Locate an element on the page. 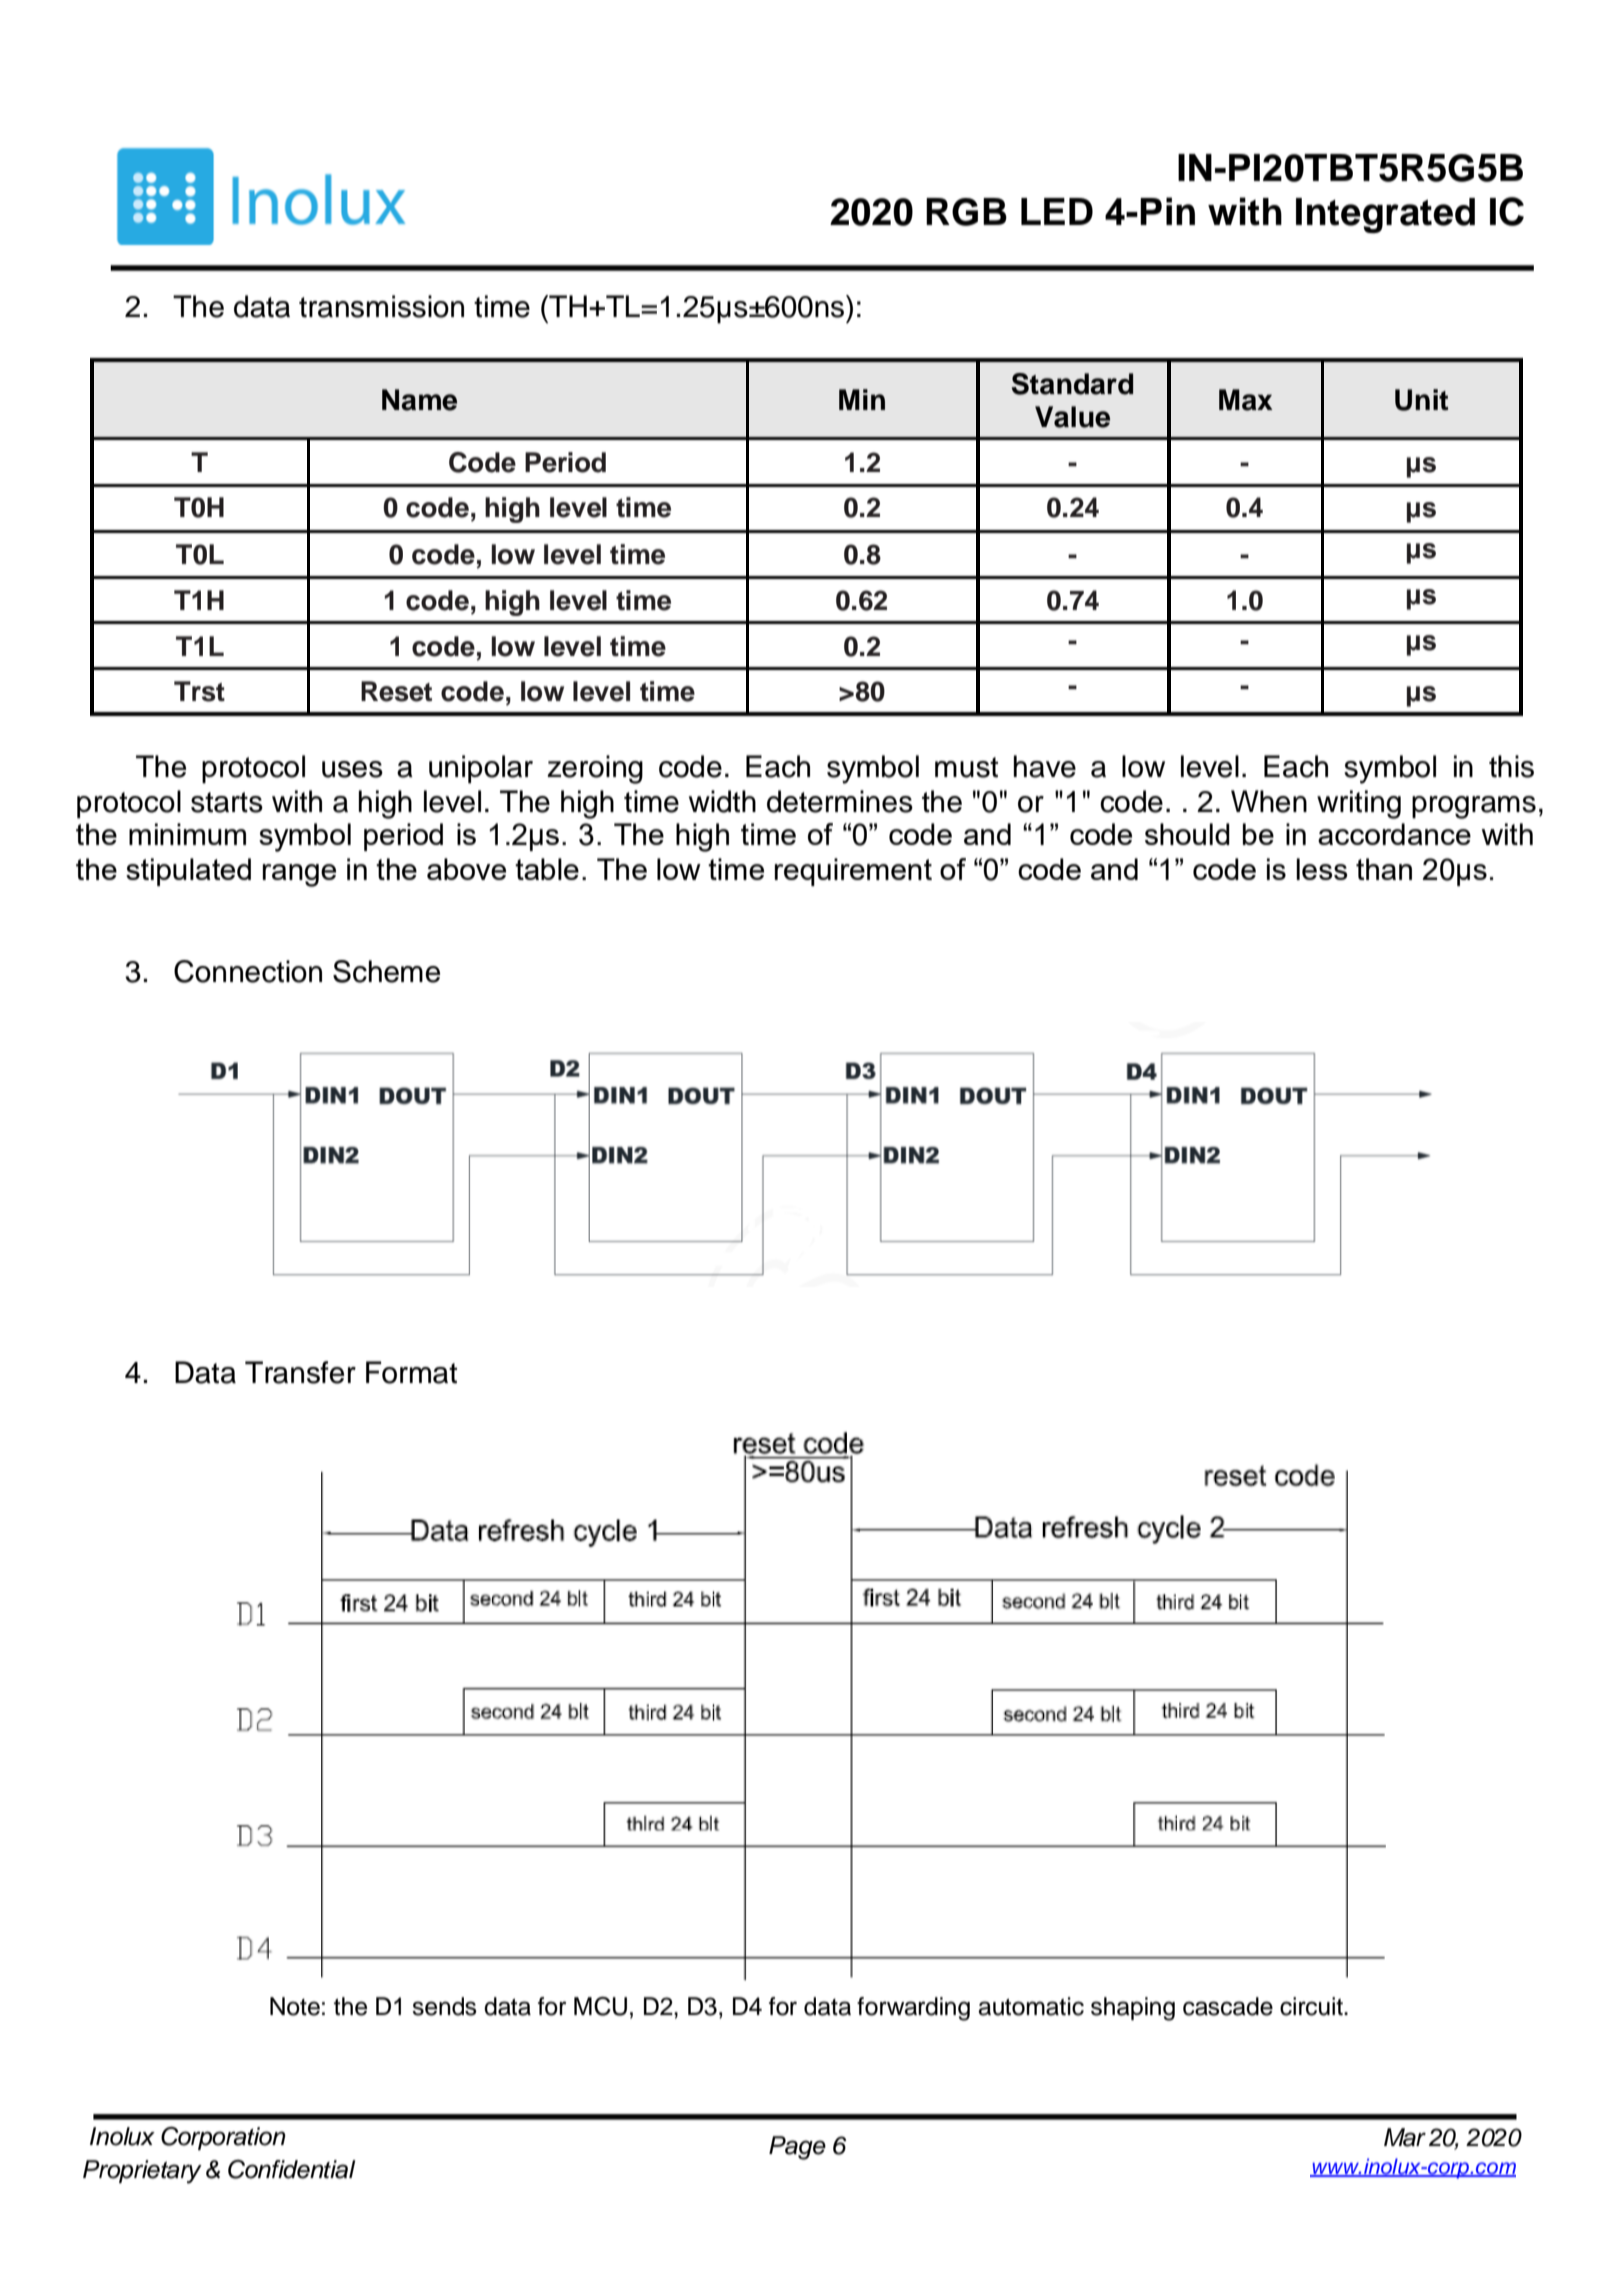  Reset is located at coordinates (396, 691).
